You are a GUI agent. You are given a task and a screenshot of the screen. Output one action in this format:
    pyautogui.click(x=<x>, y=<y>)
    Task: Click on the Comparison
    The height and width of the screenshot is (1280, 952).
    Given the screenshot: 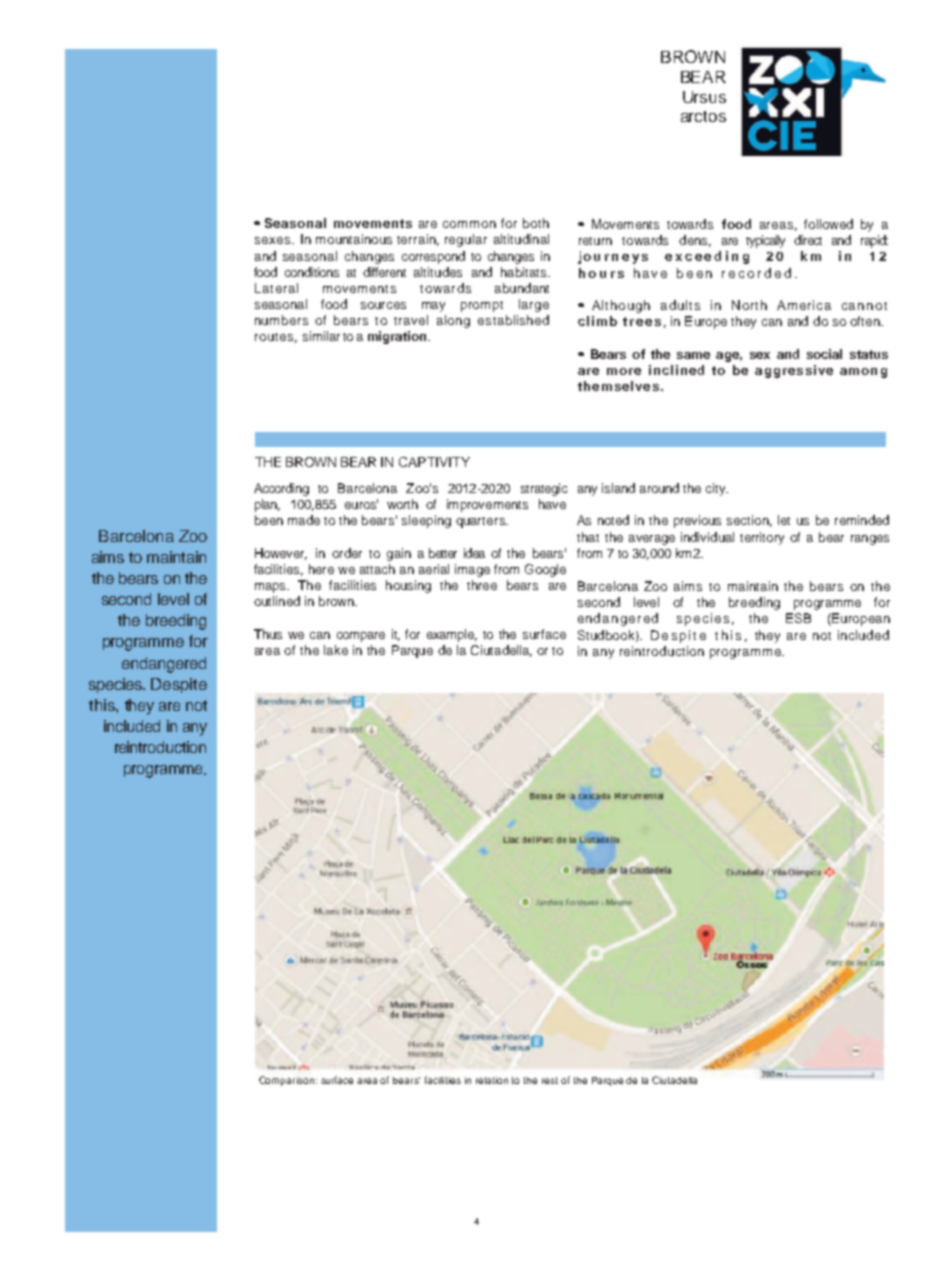 What is the action you would take?
    pyautogui.click(x=288, y=1081)
